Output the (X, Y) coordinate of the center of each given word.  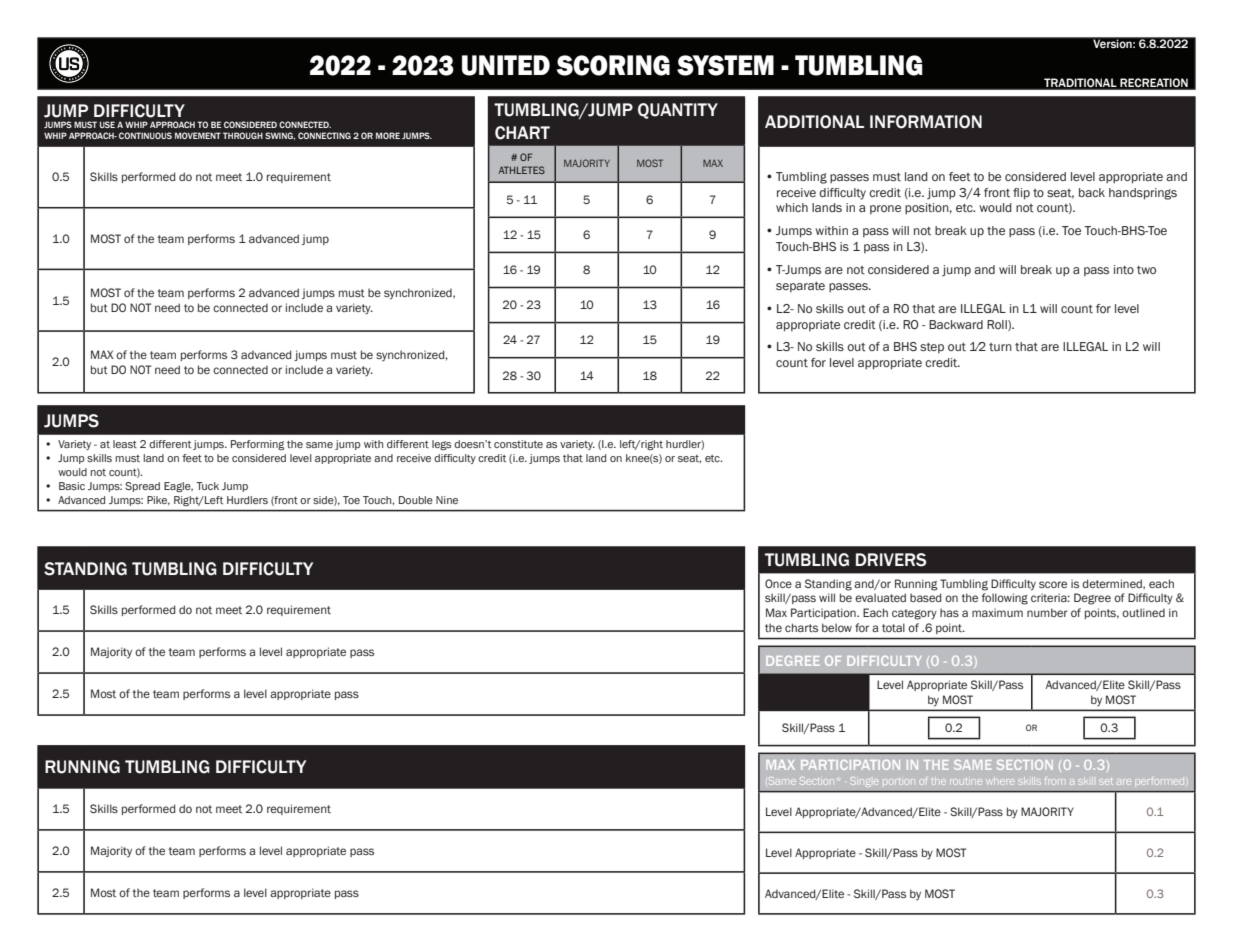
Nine (447, 500)
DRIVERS (891, 560)
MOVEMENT (198, 135)
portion (899, 782)
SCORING (613, 65)
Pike (158, 501)
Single (864, 782)
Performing (258, 445)
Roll (998, 325)
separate (800, 287)
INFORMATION (926, 122)
